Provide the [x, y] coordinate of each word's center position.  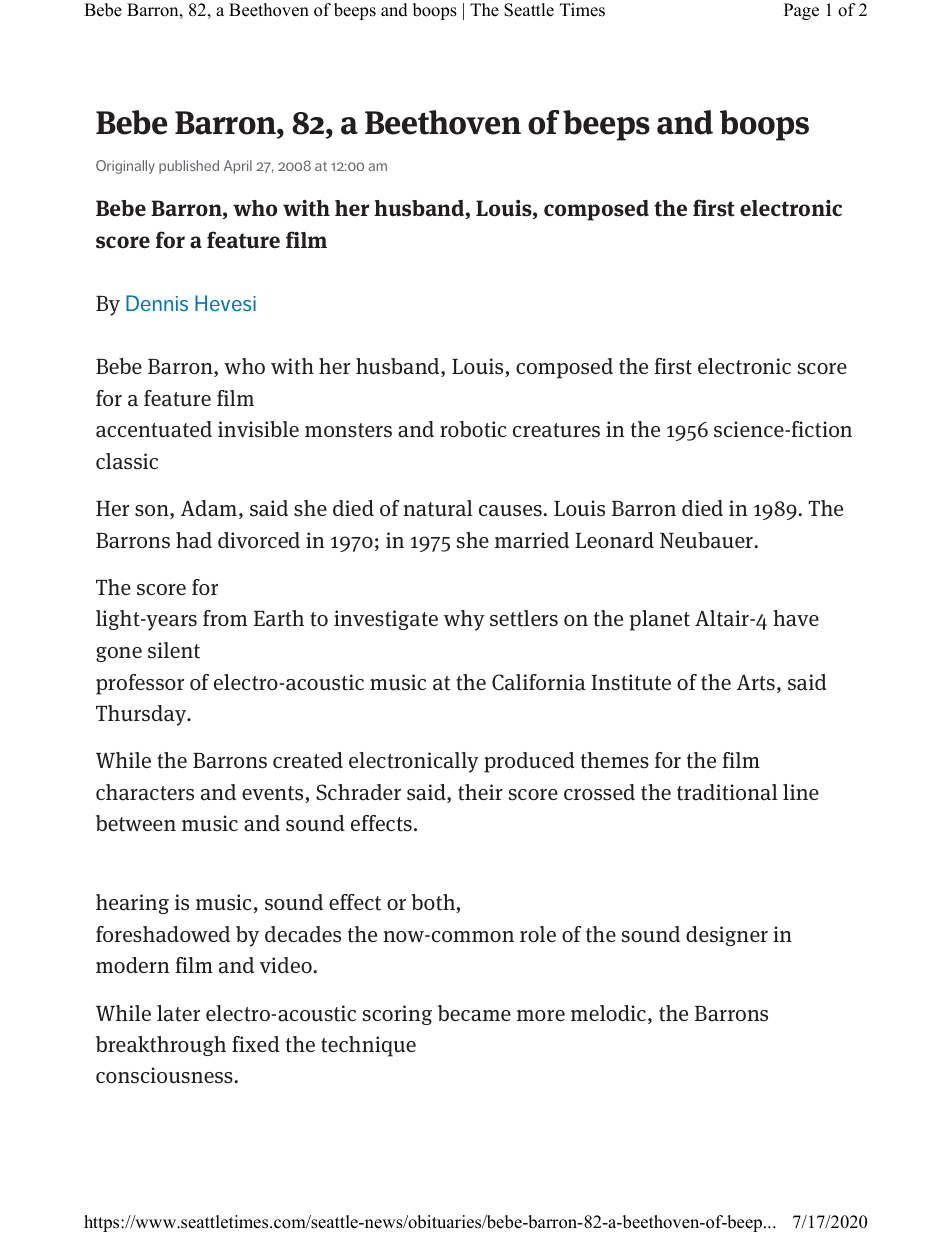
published [189, 167]
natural [438, 508]
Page [801, 11]
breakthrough [161, 1046]
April [238, 167]
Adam [209, 508]
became [474, 1013]
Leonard [614, 540]
